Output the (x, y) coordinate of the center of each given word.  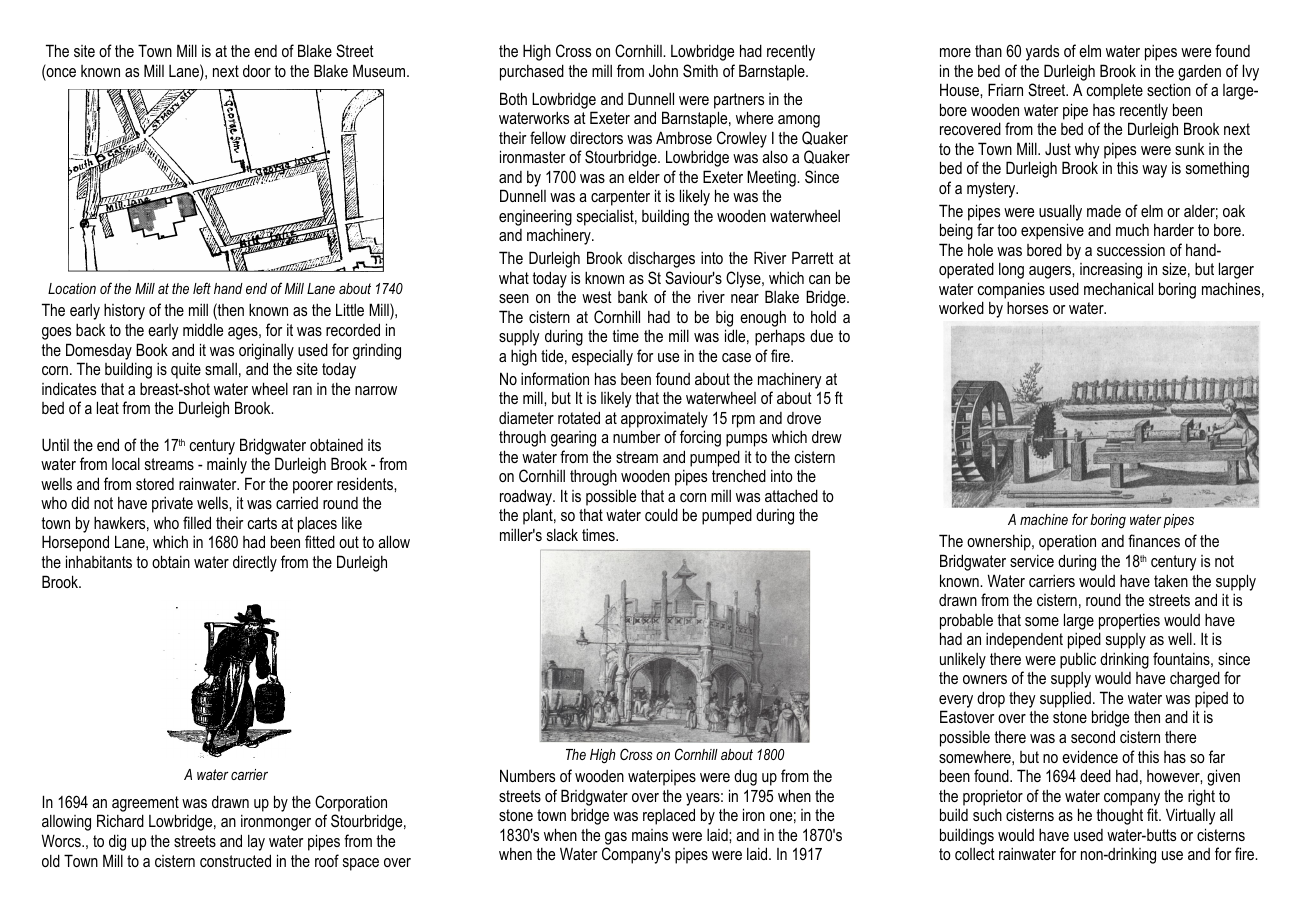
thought (1120, 817)
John (663, 70)
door (257, 70)
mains (650, 835)
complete (1115, 92)
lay (256, 842)
